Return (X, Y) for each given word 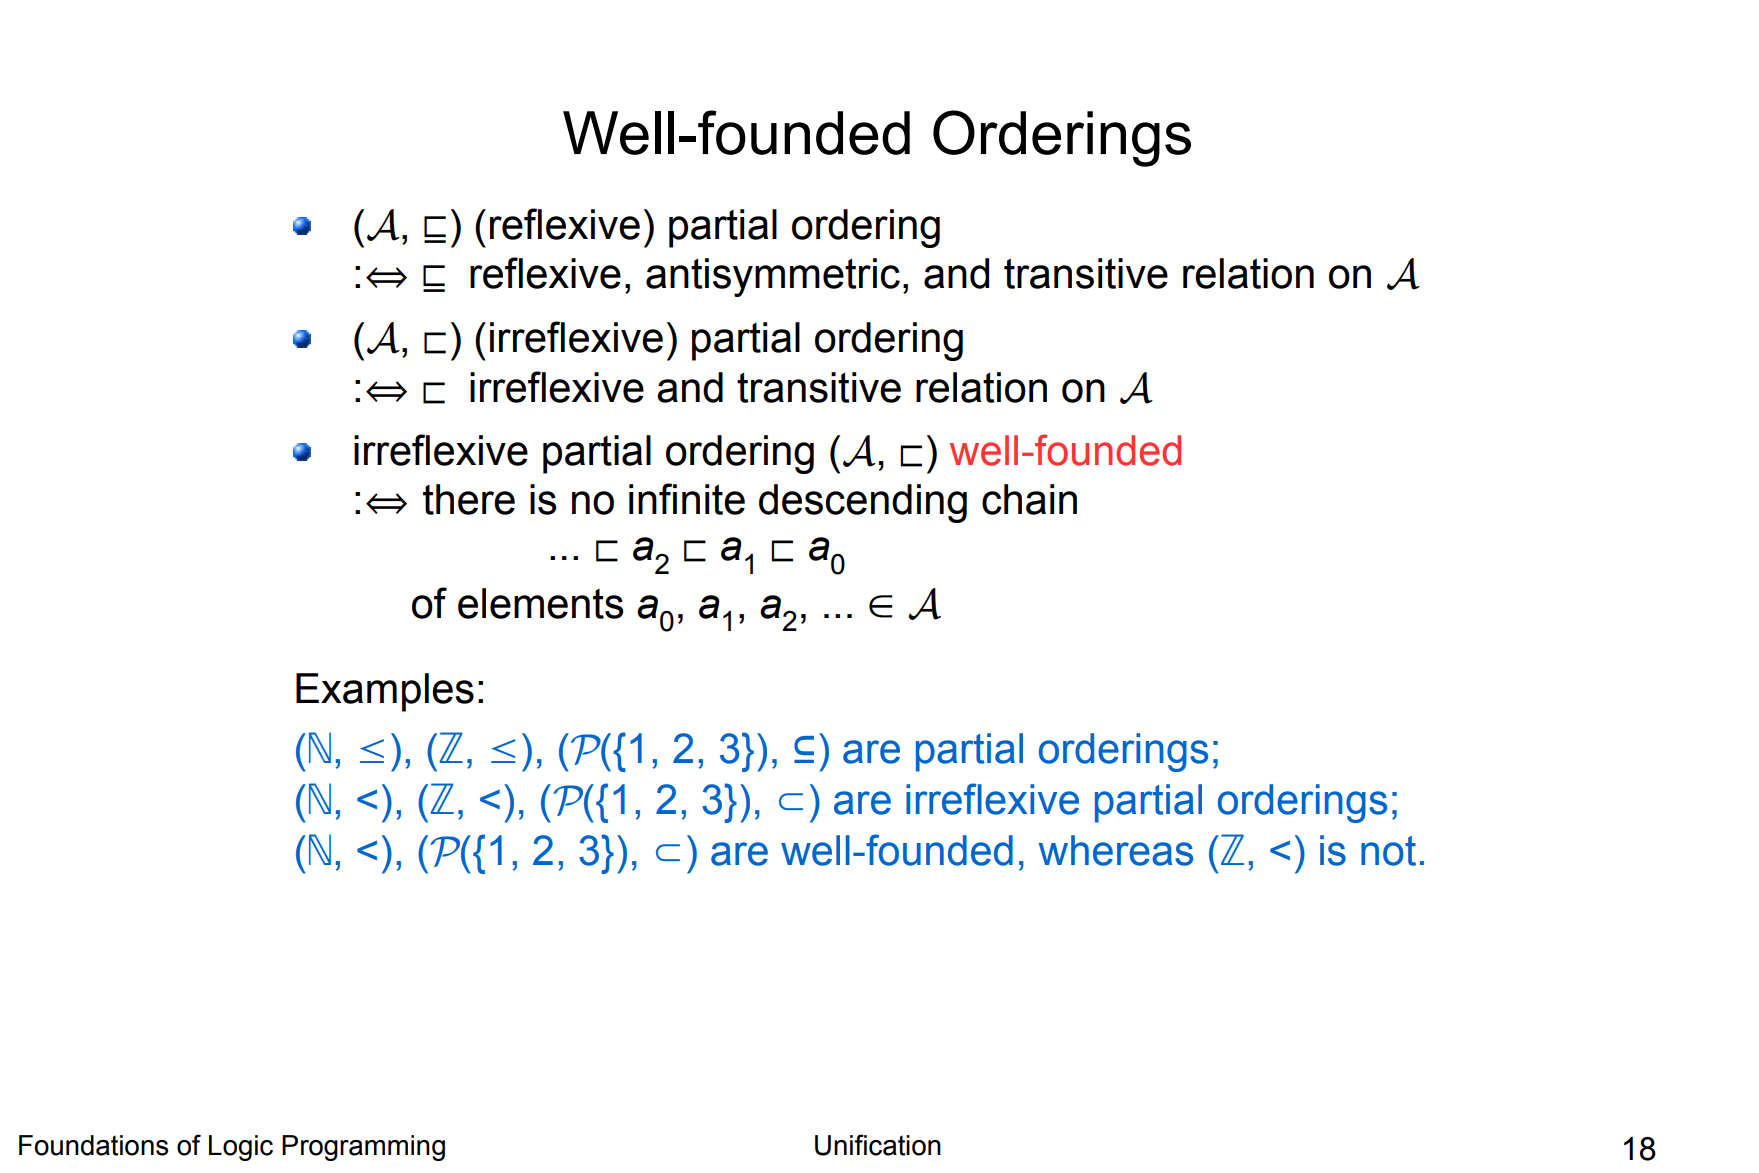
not (1388, 851)
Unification (878, 1145)
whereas (1116, 850)
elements (541, 603)
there (469, 499)
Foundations (93, 1145)
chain (1029, 499)
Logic (241, 1148)
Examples (385, 692)
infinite (687, 499)
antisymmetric (773, 277)
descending (863, 503)
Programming (363, 1148)
